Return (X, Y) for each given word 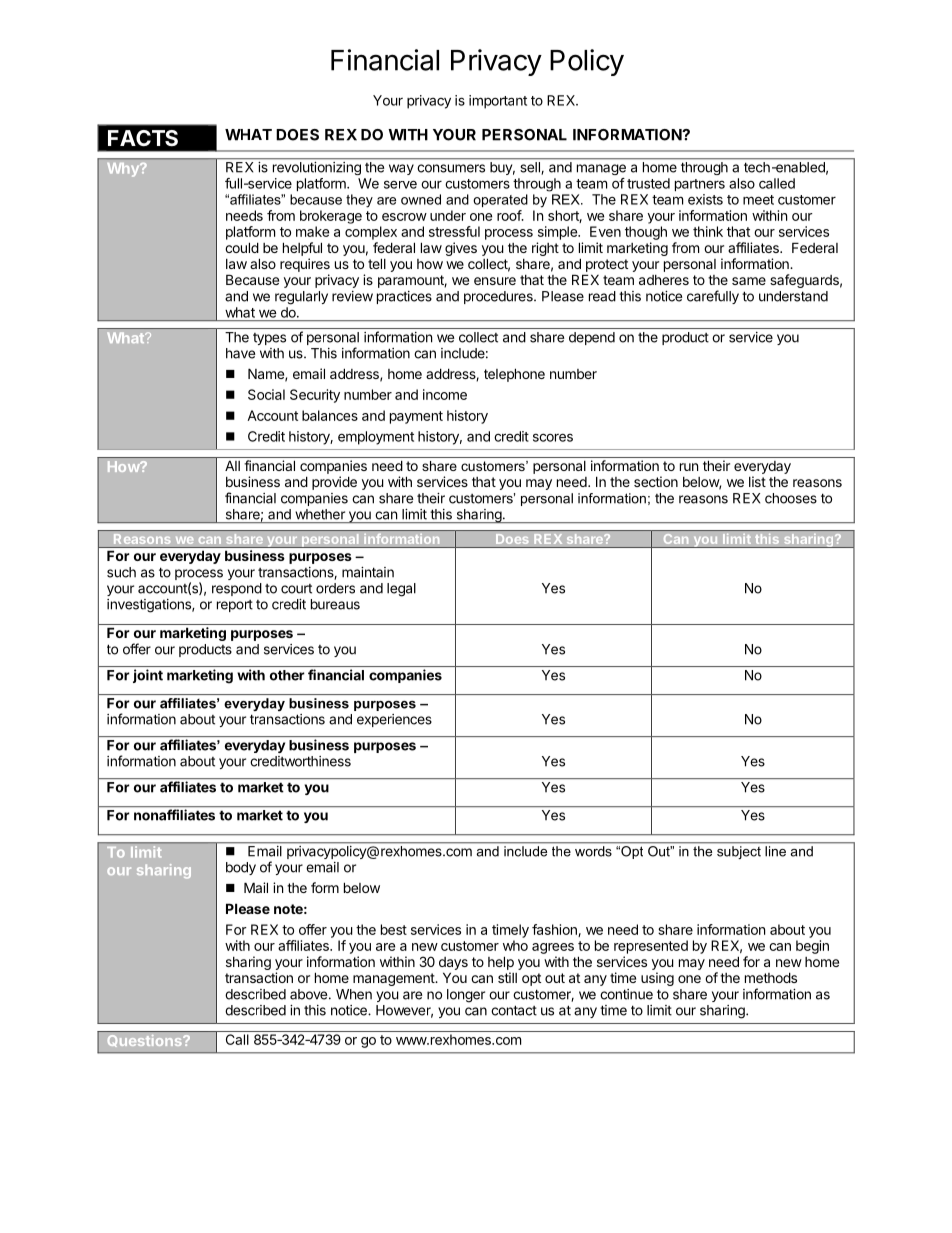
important (498, 102)
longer (466, 996)
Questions (146, 1041)
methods (771, 977)
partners (700, 185)
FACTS (143, 138)
